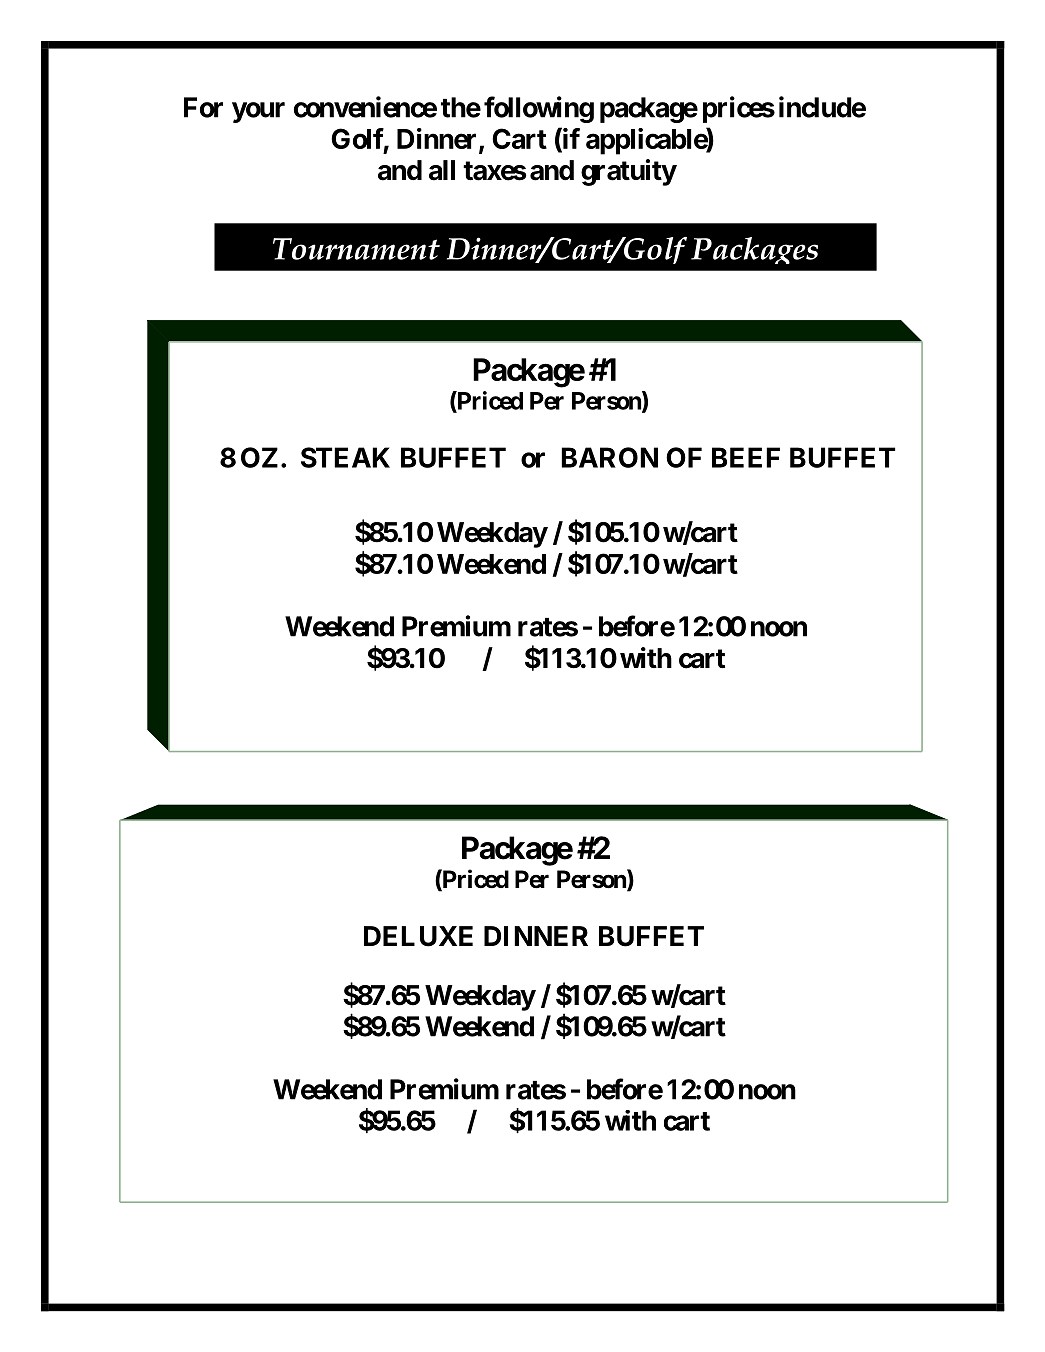 This screenshot has height=1352, width=1045. What do you see at coordinates (609, 457) in the screenshot?
I see `BARON` at bounding box center [609, 457].
